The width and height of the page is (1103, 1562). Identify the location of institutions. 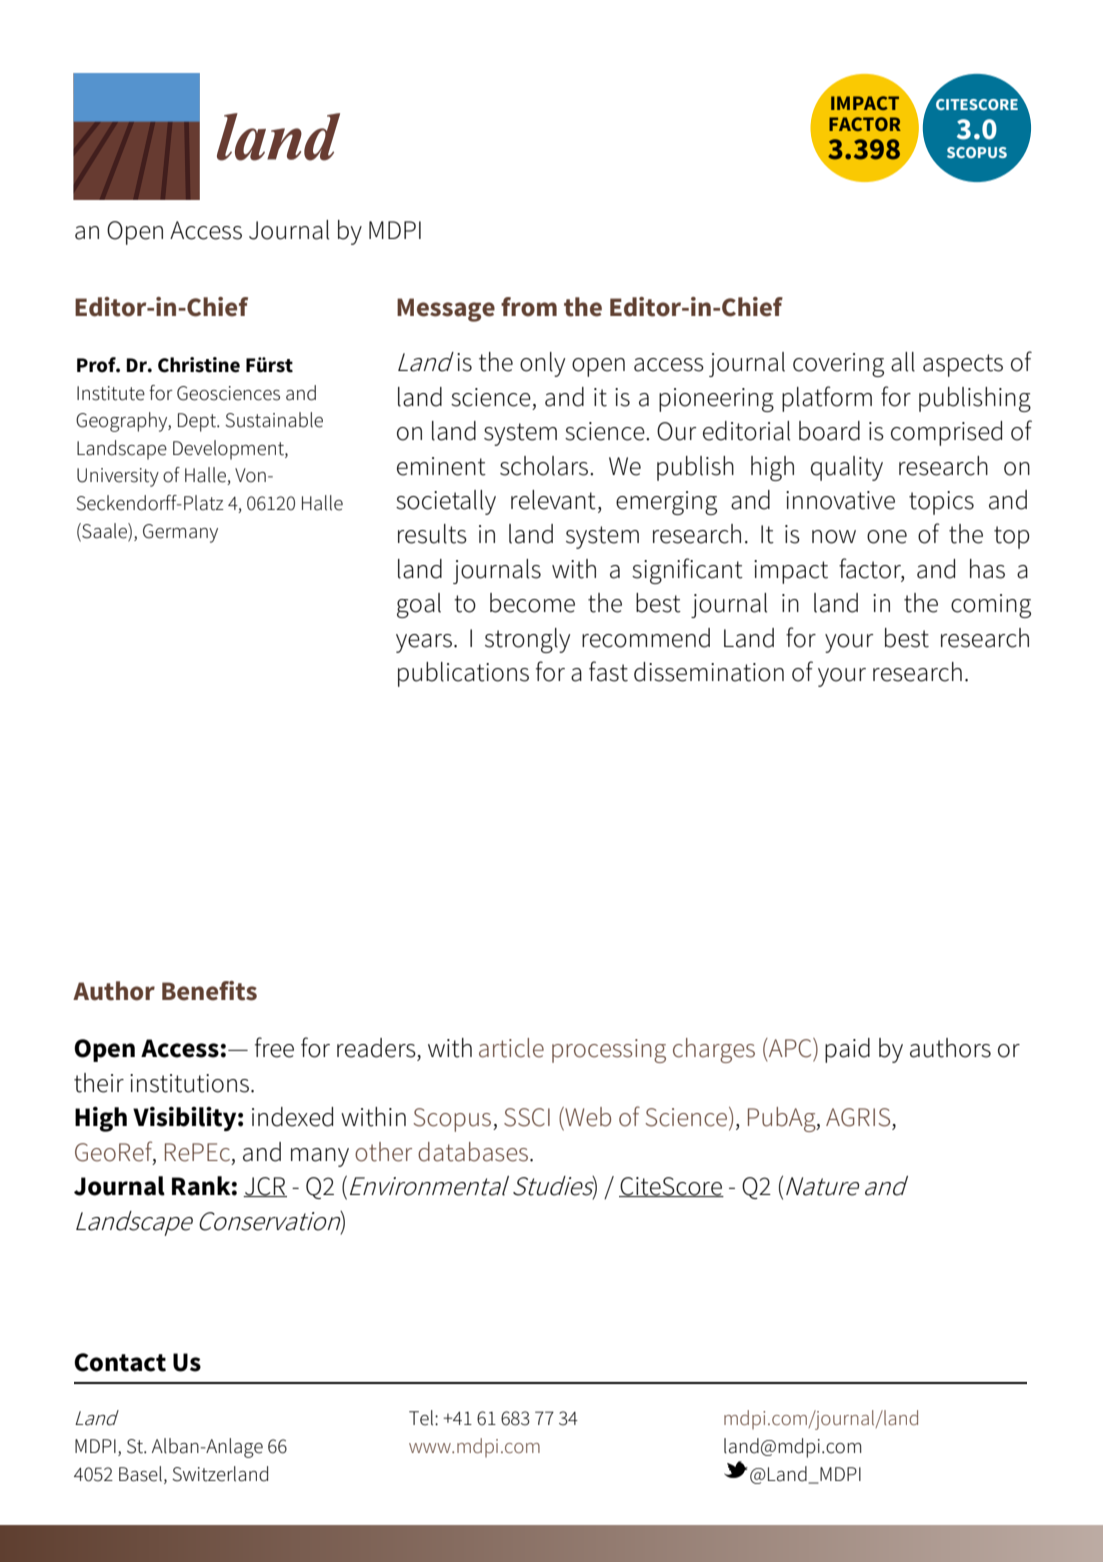
(191, 1083).
